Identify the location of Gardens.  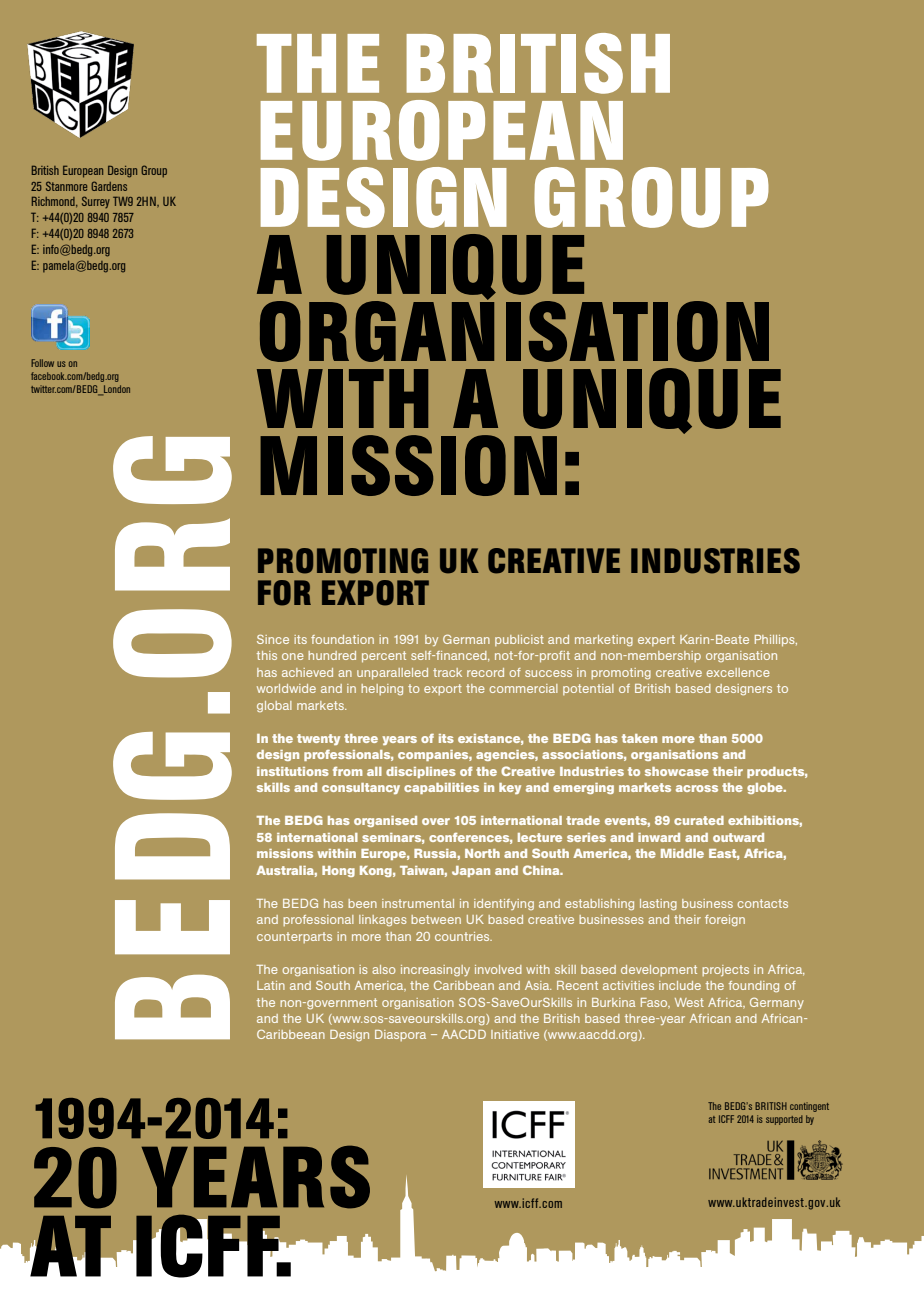
(109, 186).
